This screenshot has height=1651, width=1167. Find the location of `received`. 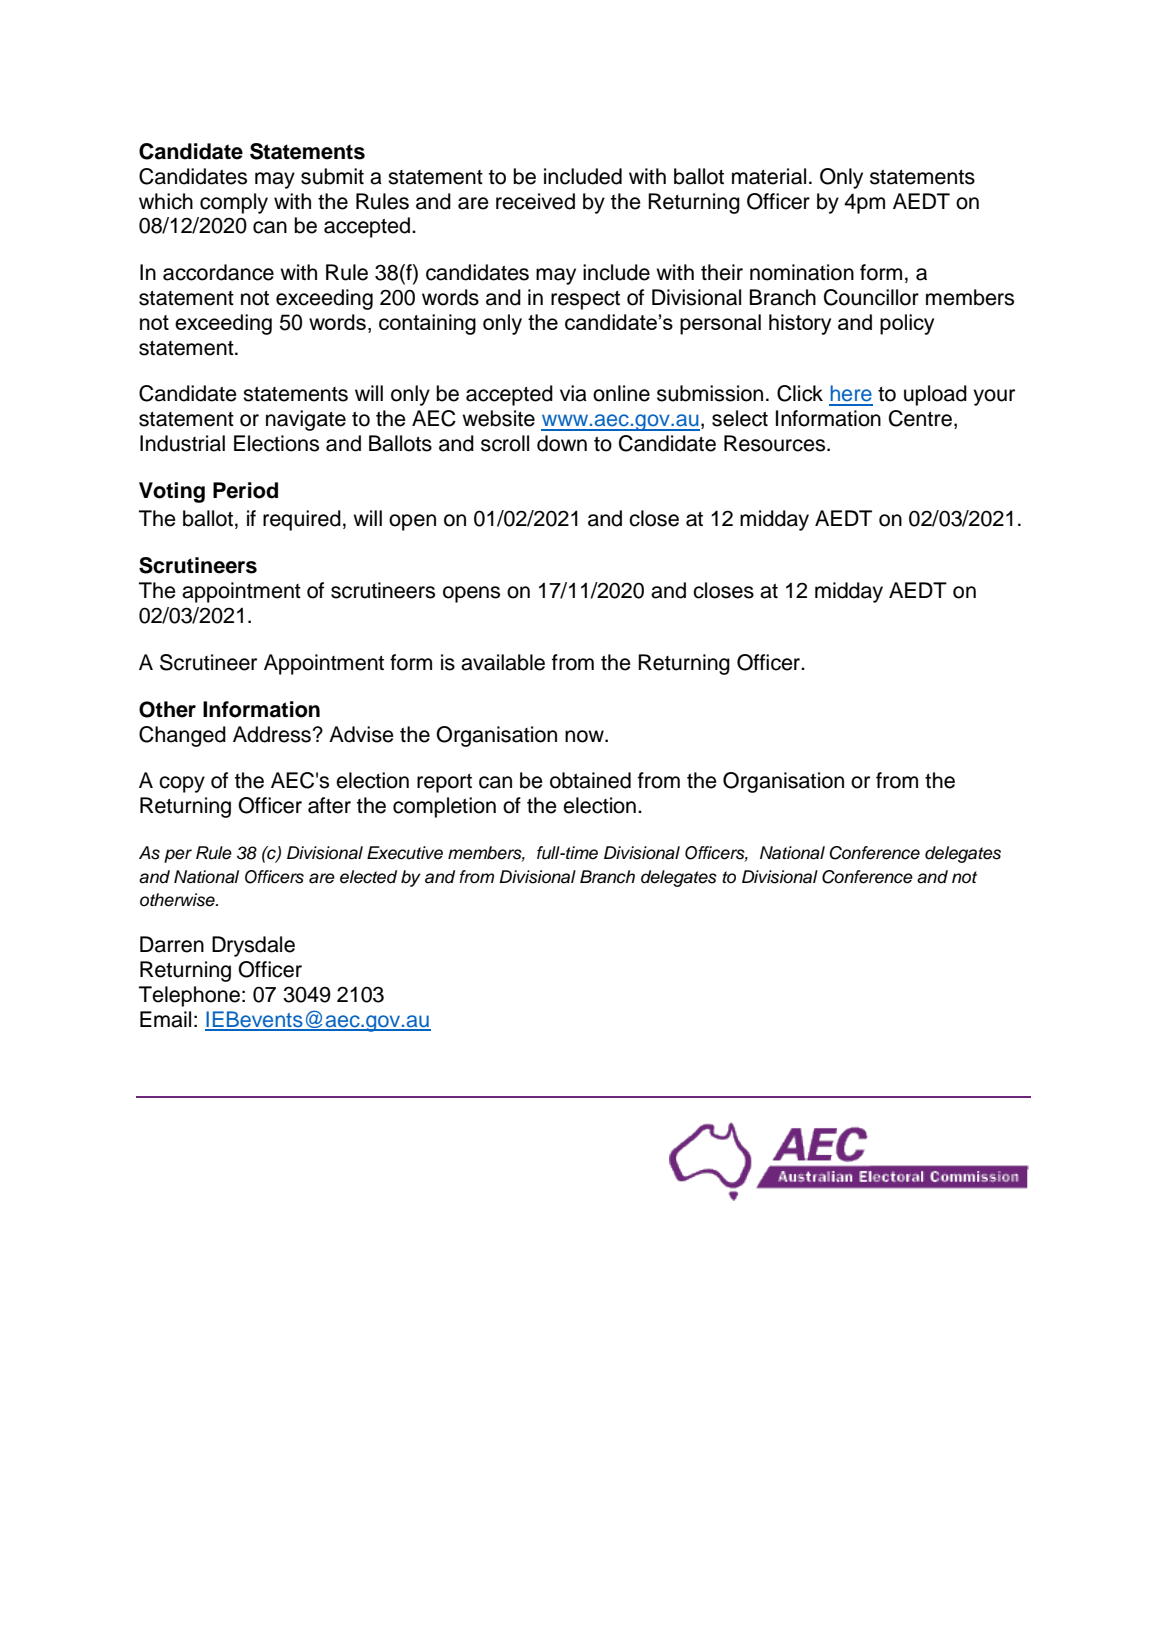

received is located at coordinates (535, 201).
